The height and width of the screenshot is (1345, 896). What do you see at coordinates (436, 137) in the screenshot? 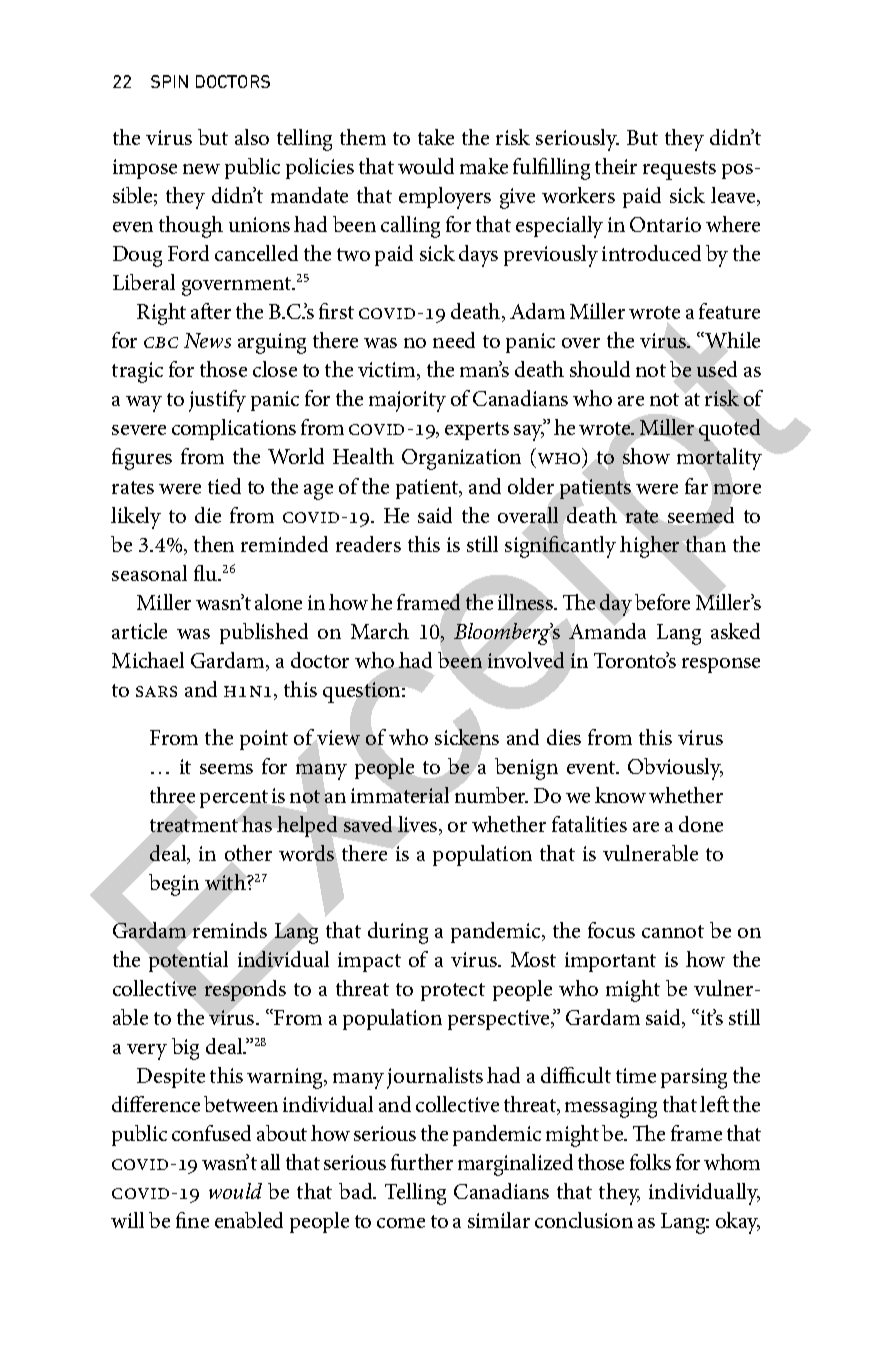
I see `take` at bounding box center [436, 137].
